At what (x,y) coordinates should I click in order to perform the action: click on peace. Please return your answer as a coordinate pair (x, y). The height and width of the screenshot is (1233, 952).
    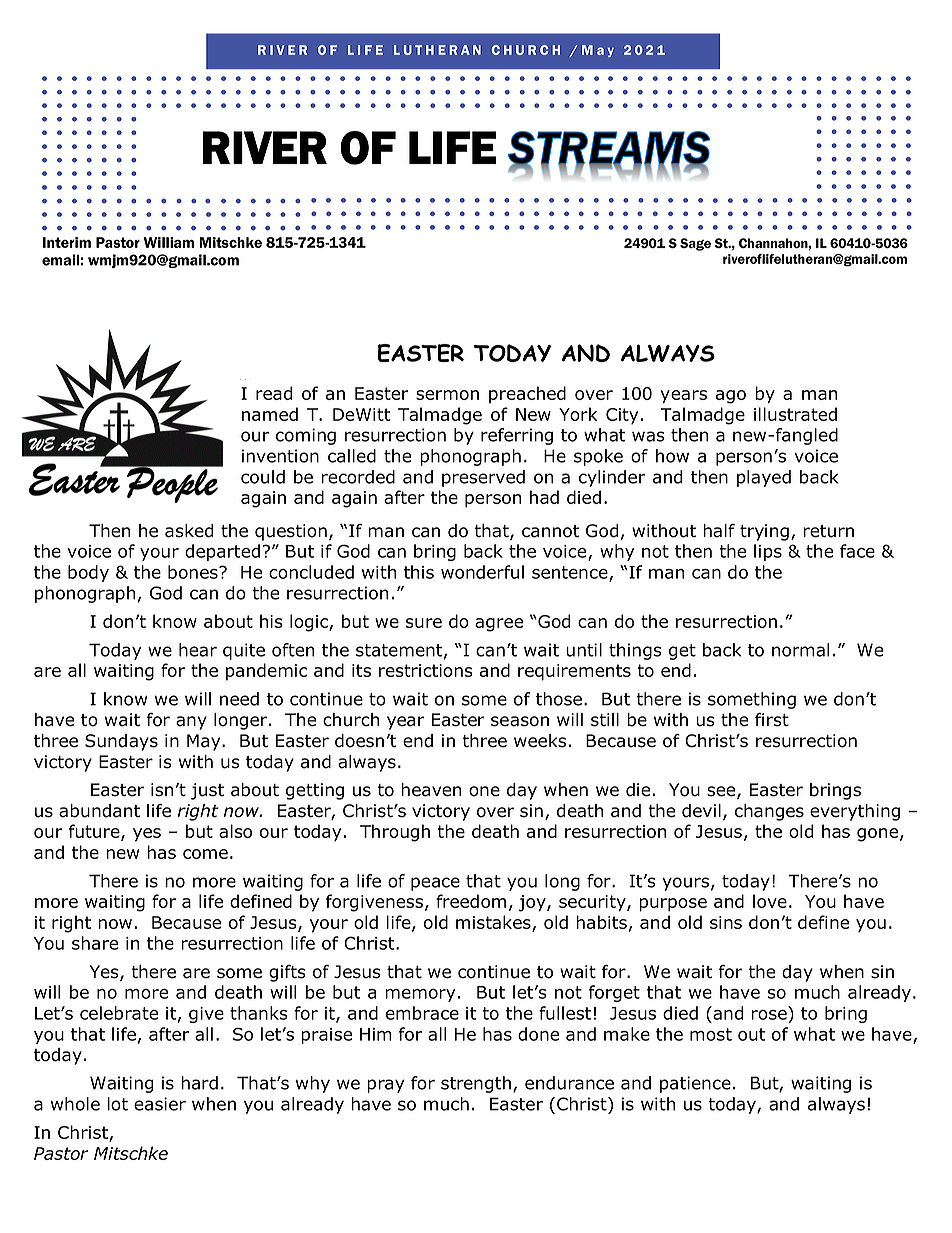
    Looking at the image, I should click on (435, 884).
